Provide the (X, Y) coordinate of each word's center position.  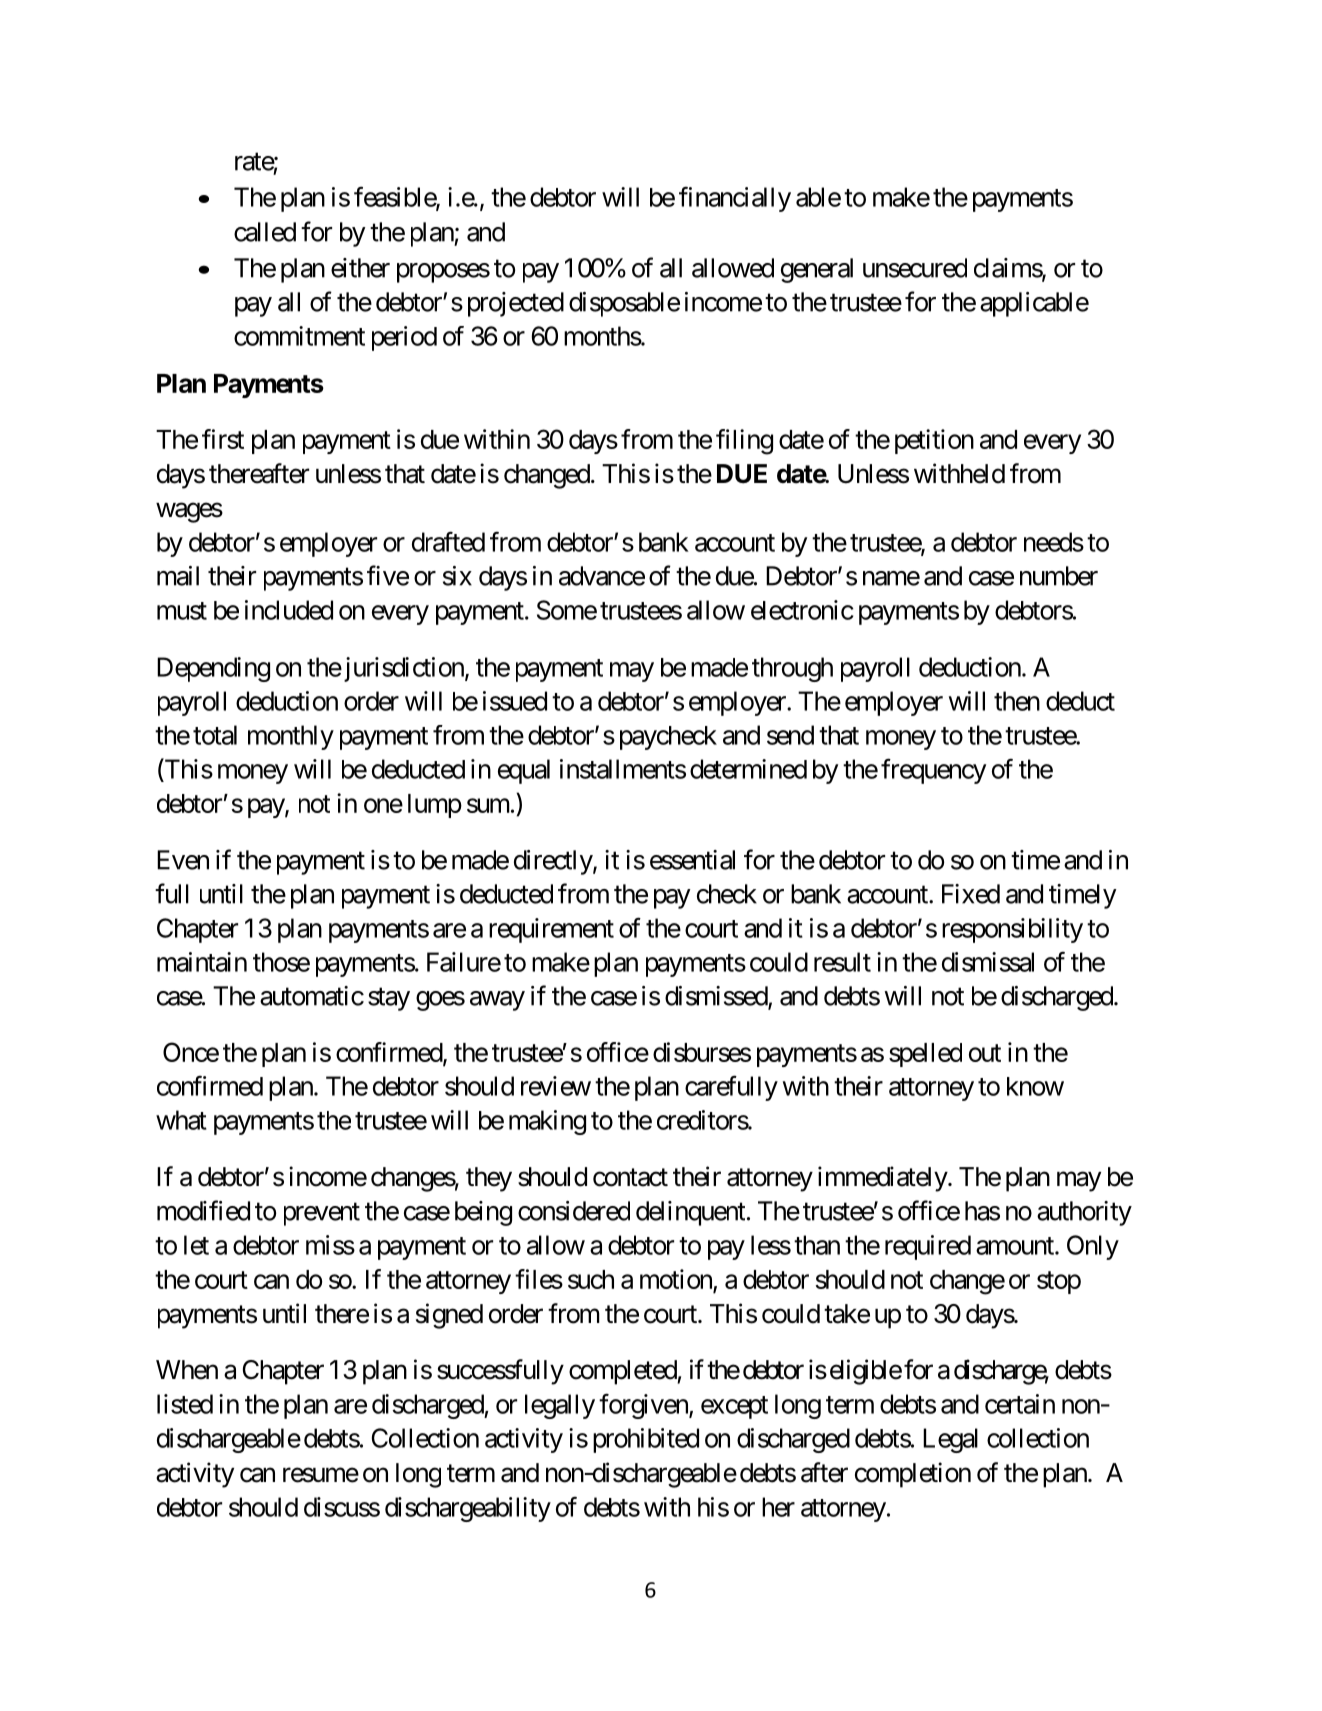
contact (630, 1178)
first (223, 439)
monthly (291, 737)
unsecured (915, 268)
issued (515, 701)
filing (744, 442)
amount (1016, 1246)
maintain (202, 962)
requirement (551, 930)
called (265, 232)
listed (185, 1404)
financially (735, 199)
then (1017, 701)
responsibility (1012, 930)
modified (203, 1210)
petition (934, 441)
